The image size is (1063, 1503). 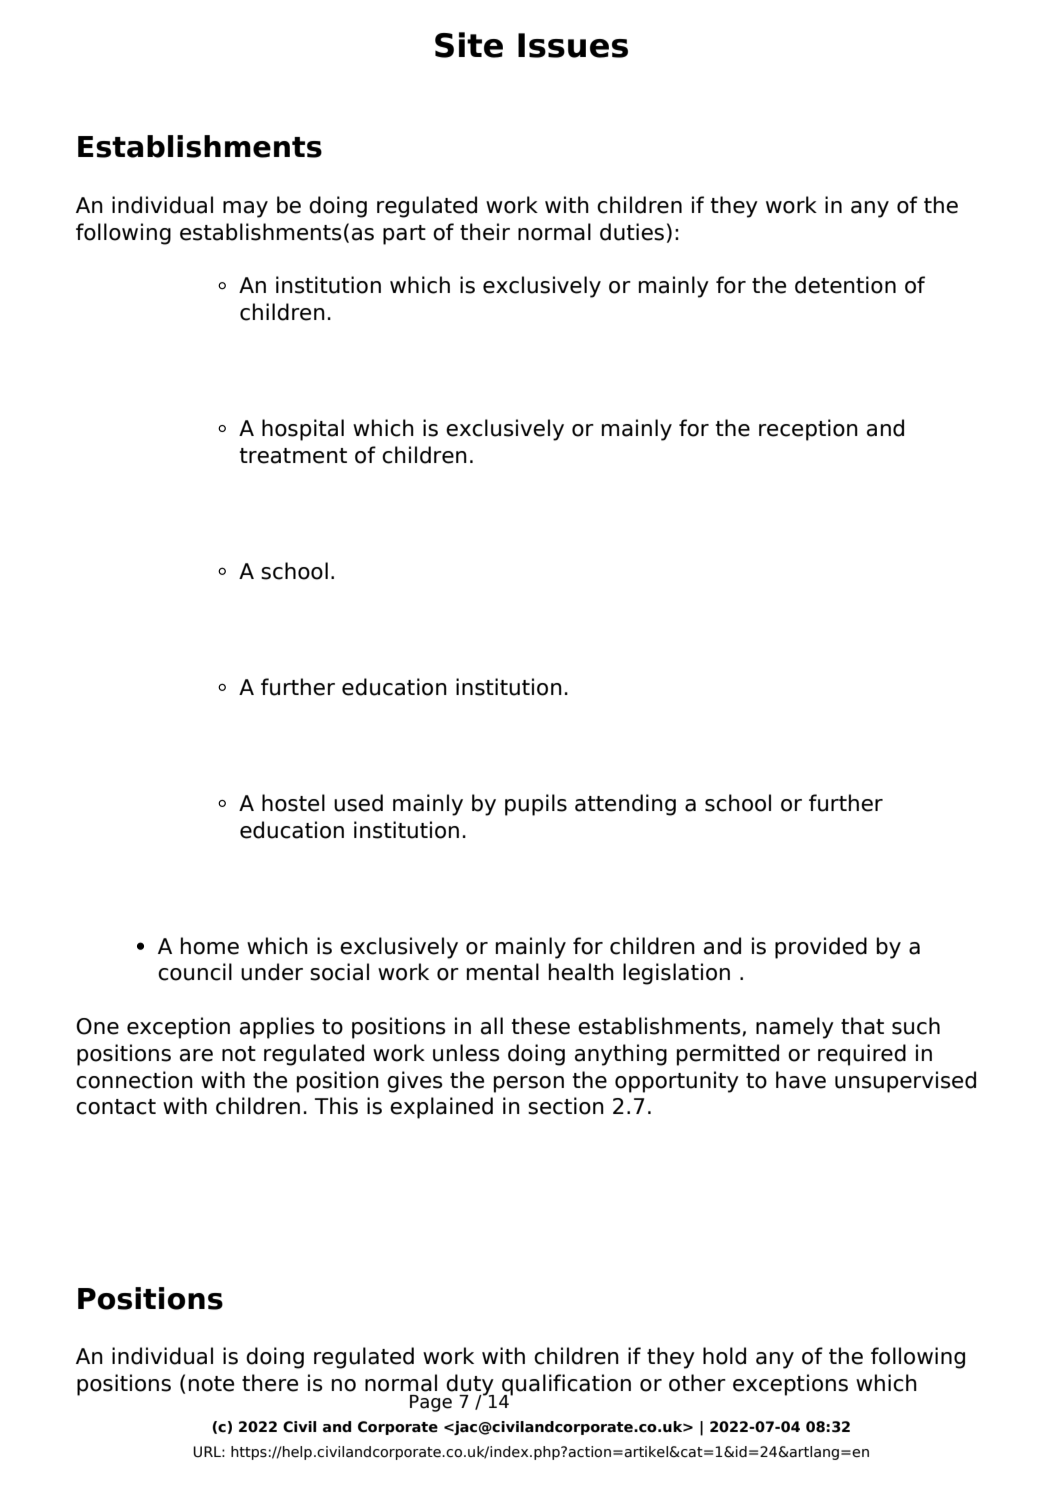 I want to click on note, so click(x=211, y=1384).
